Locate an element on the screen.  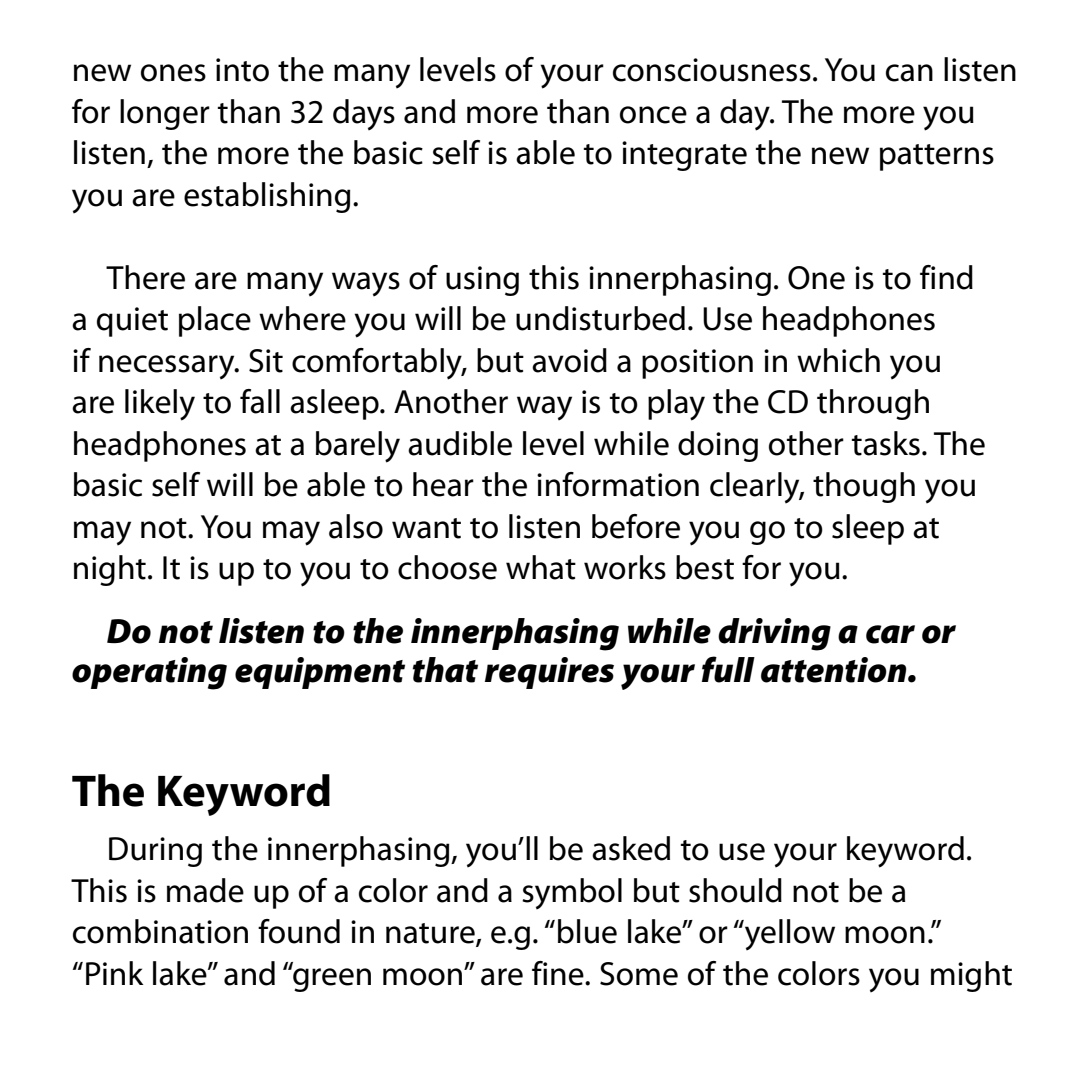
longer is located at coordinates (165, 114).
